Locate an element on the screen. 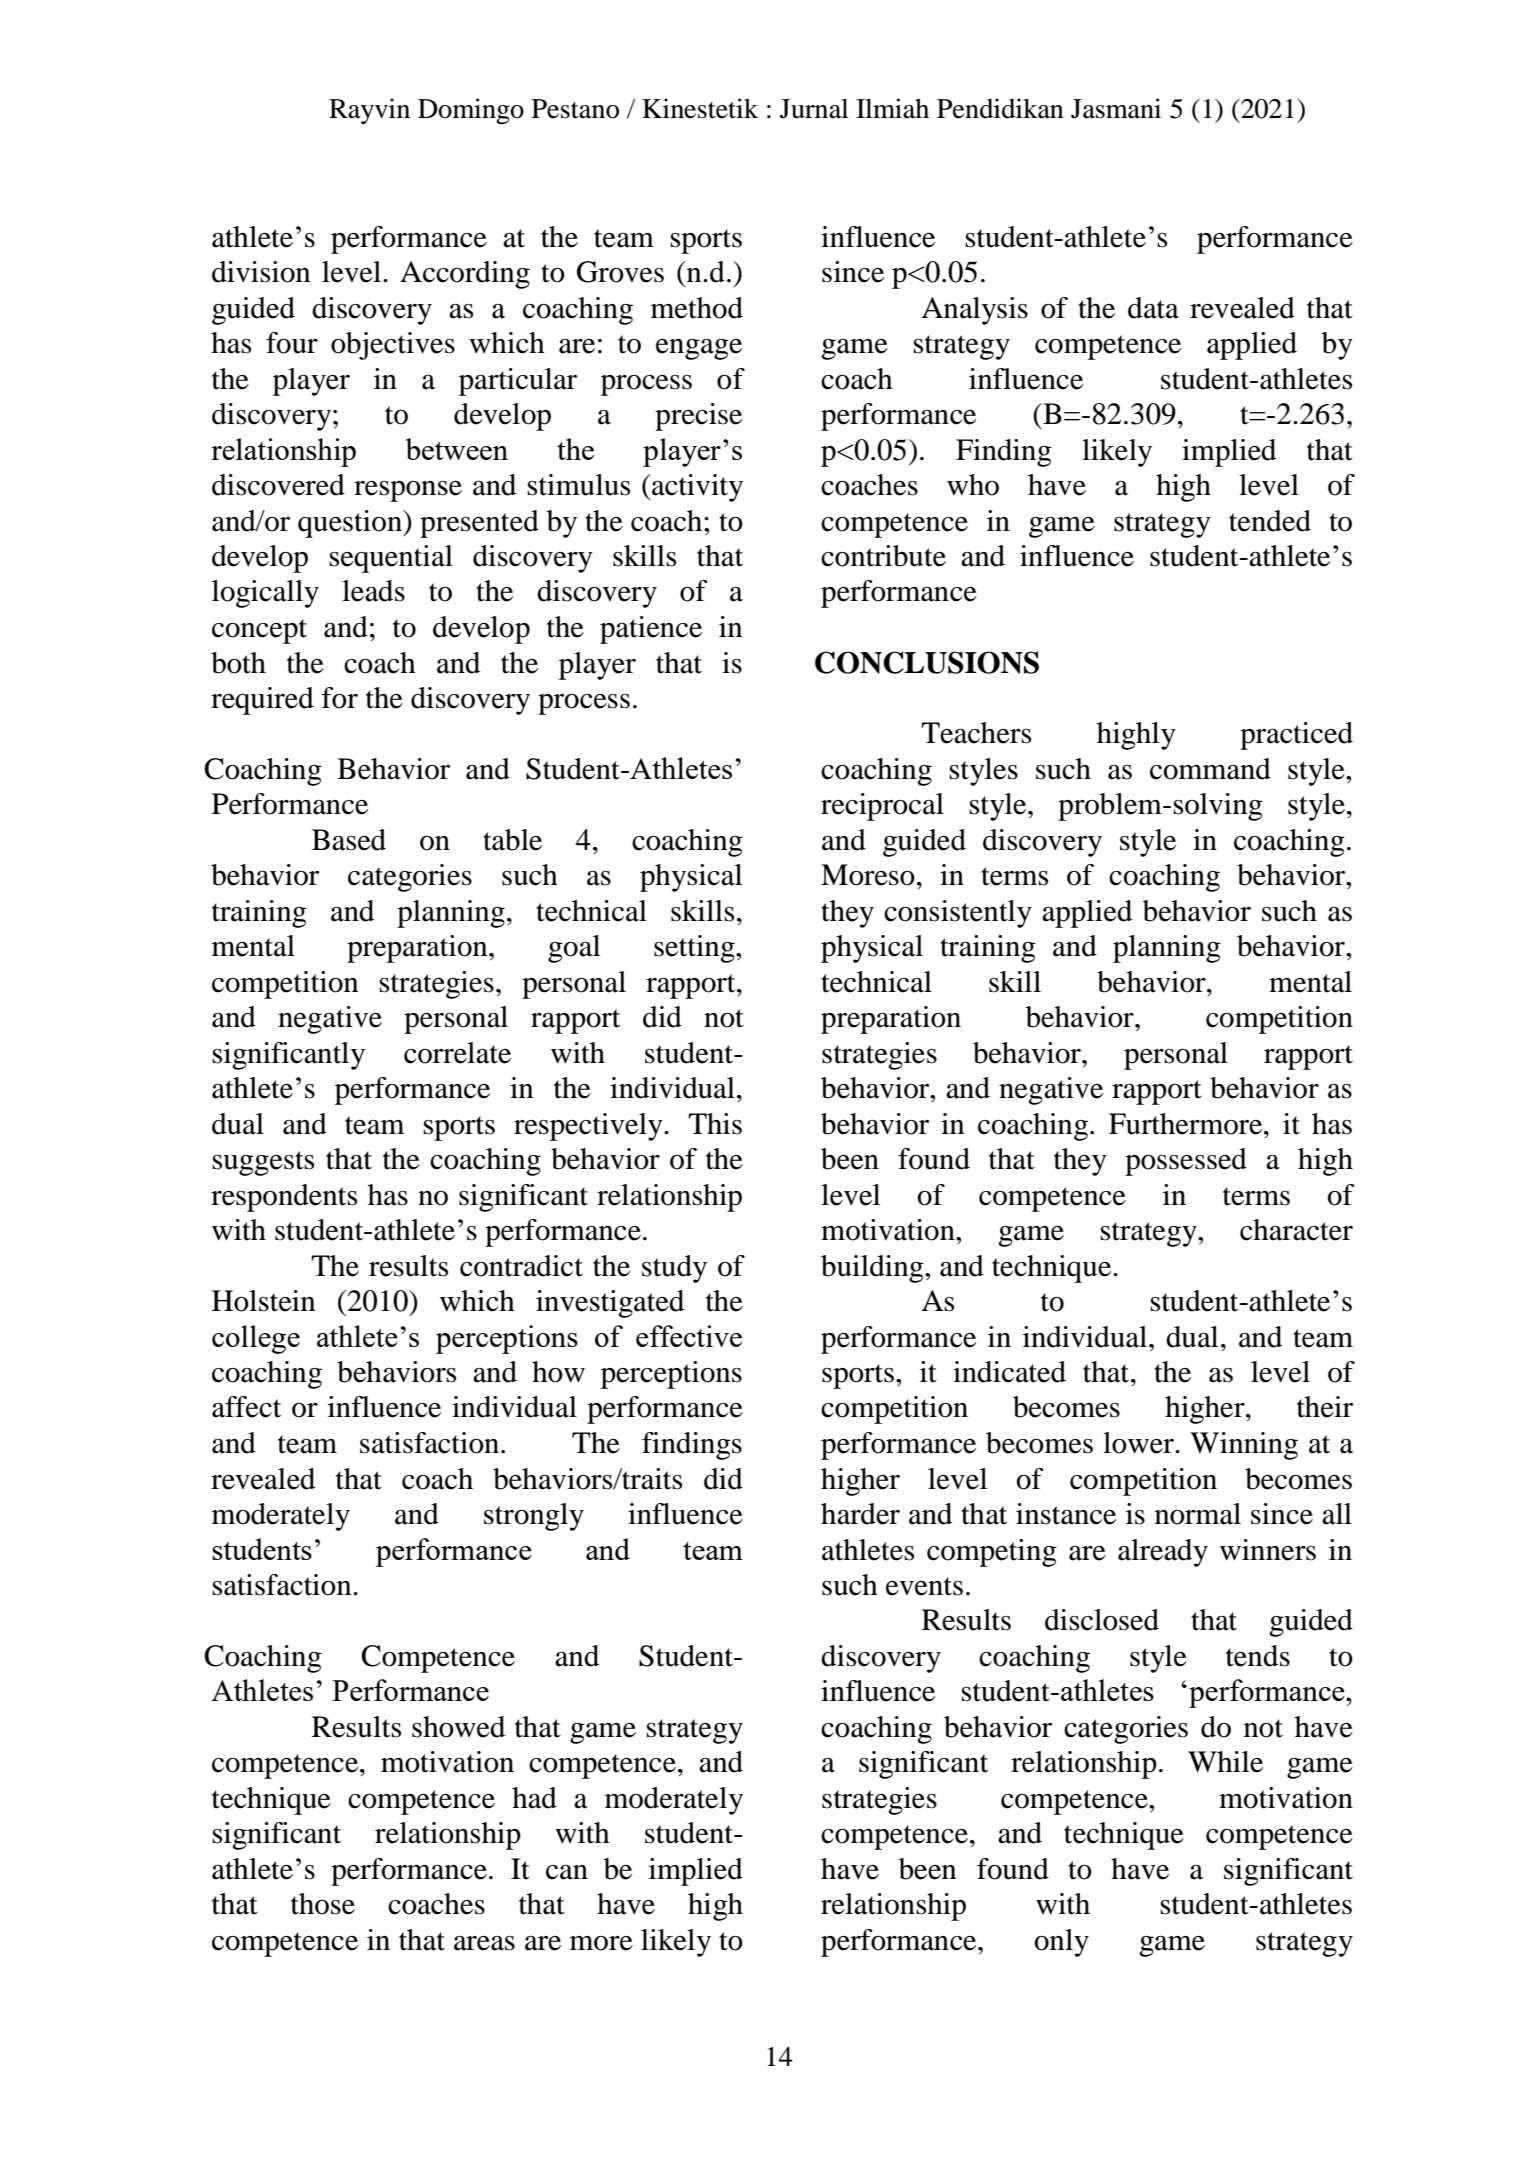 The width and height of the screenshot is (1531, 2165). Domingo is located at coordinates (471, 111).
